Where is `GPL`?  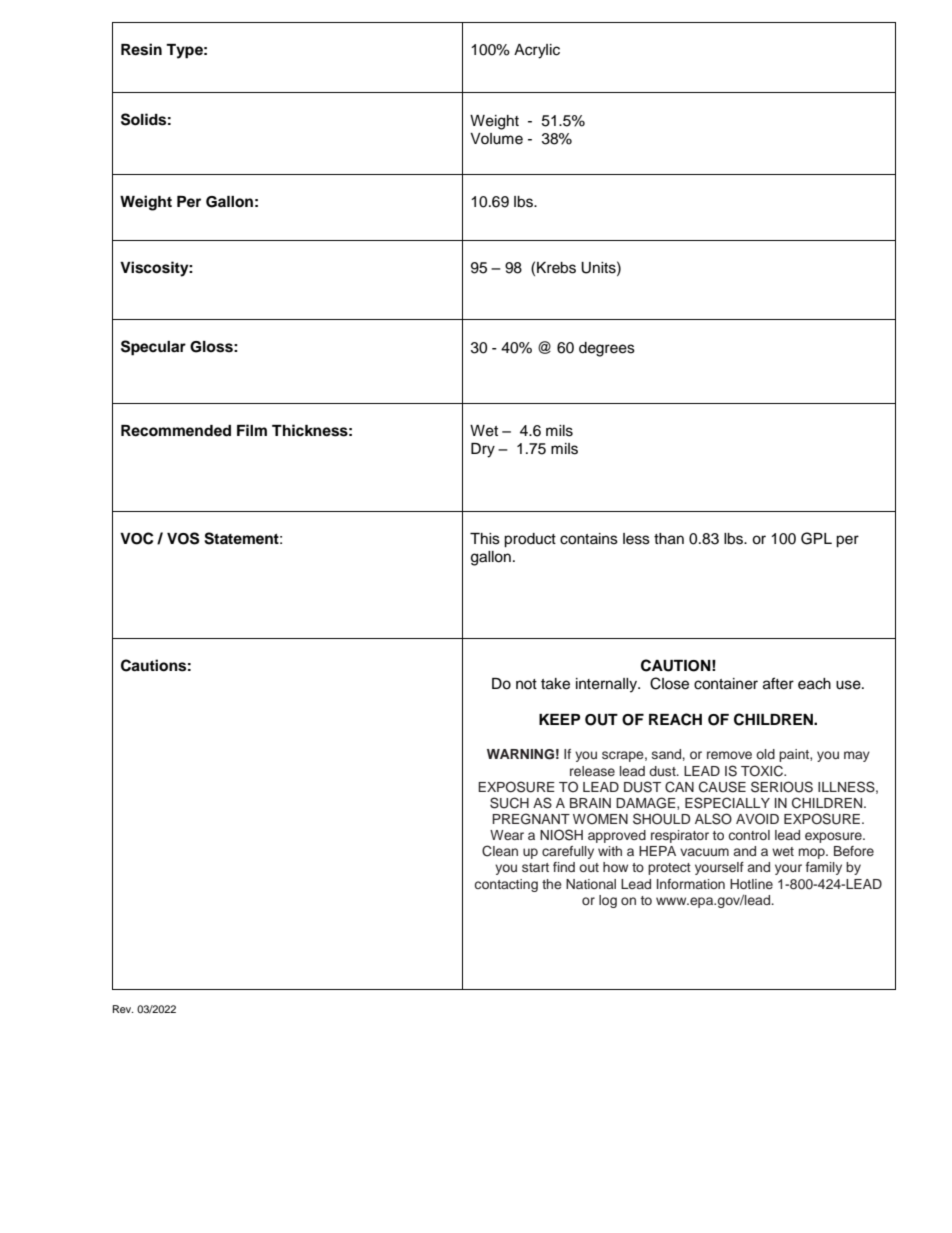
GPL is located at coordinates (816, 538).
